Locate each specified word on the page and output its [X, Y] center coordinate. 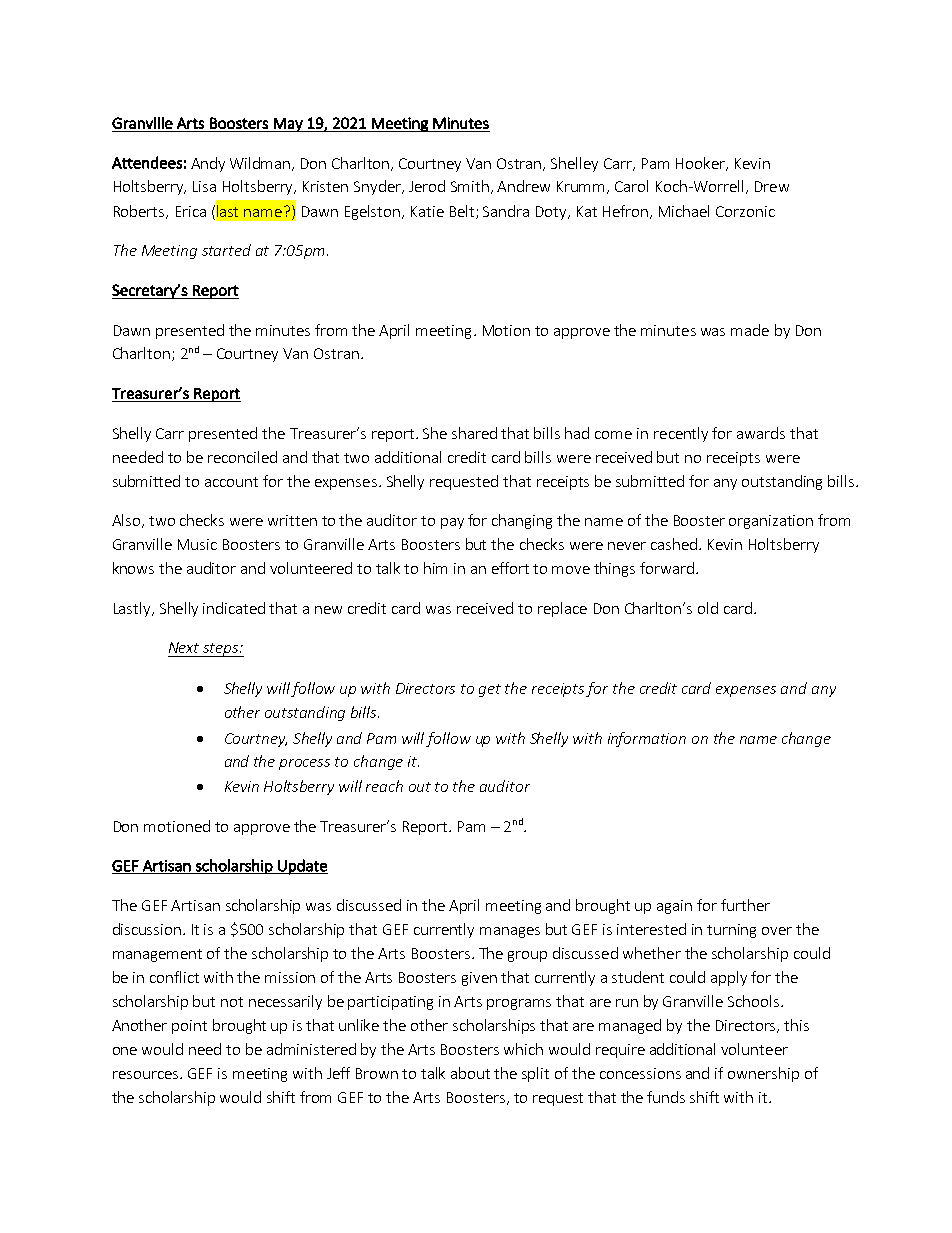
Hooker [701, 164]
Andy [208, 164]
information [647, 739]
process [304, 764]
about [470, 1073]
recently [681, 434]
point [189, 1027]
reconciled [242, 457]
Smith [470, 186]
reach [384, 786]
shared [474, 433]
